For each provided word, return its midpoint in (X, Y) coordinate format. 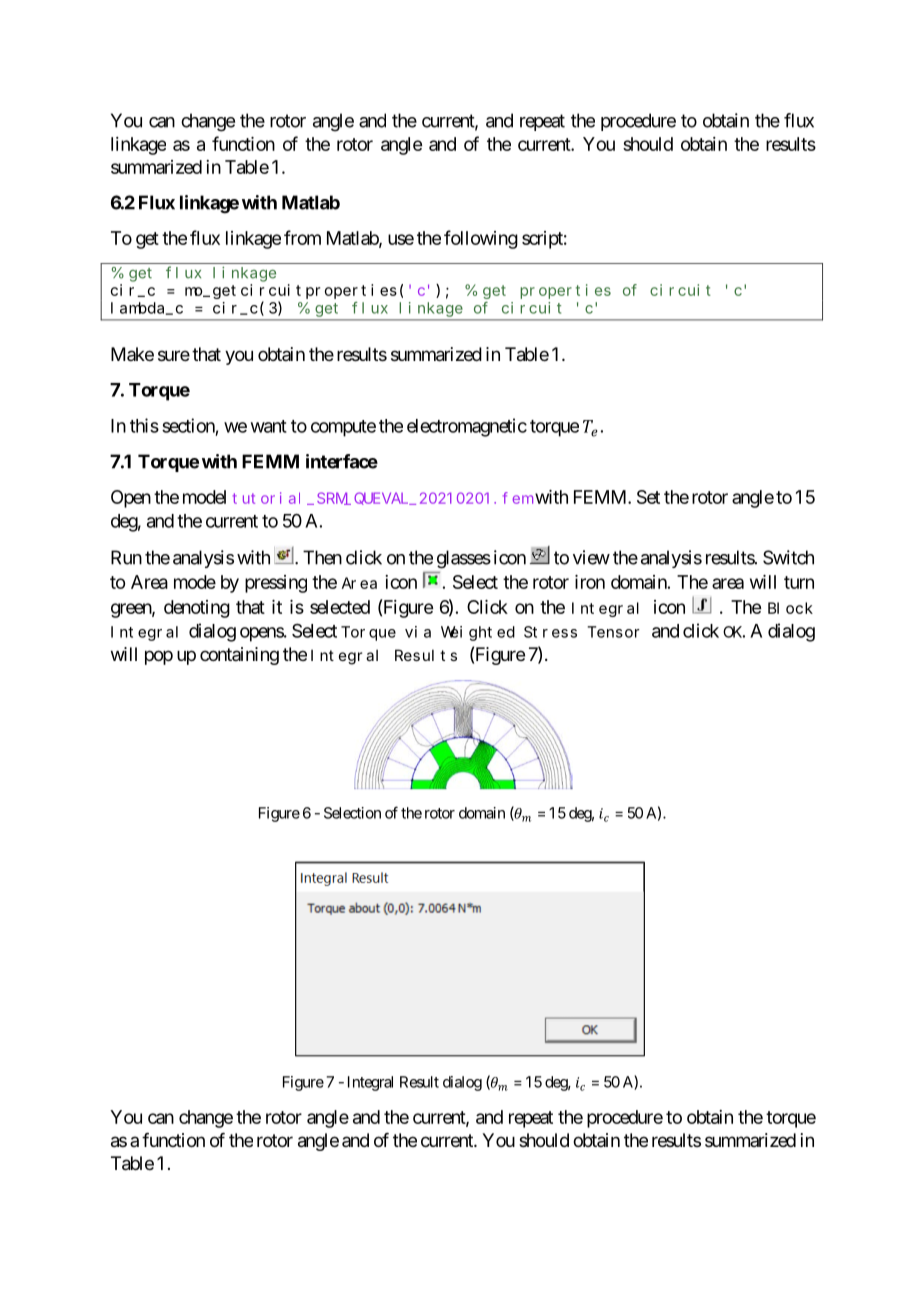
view (591, 557)
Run (126, 557)
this (144, 425)
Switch (788, 557)
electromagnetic (467, 427)
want (269, 426)
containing (239, 656)
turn (799, 582)
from (302, 237)
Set (648, 497)
